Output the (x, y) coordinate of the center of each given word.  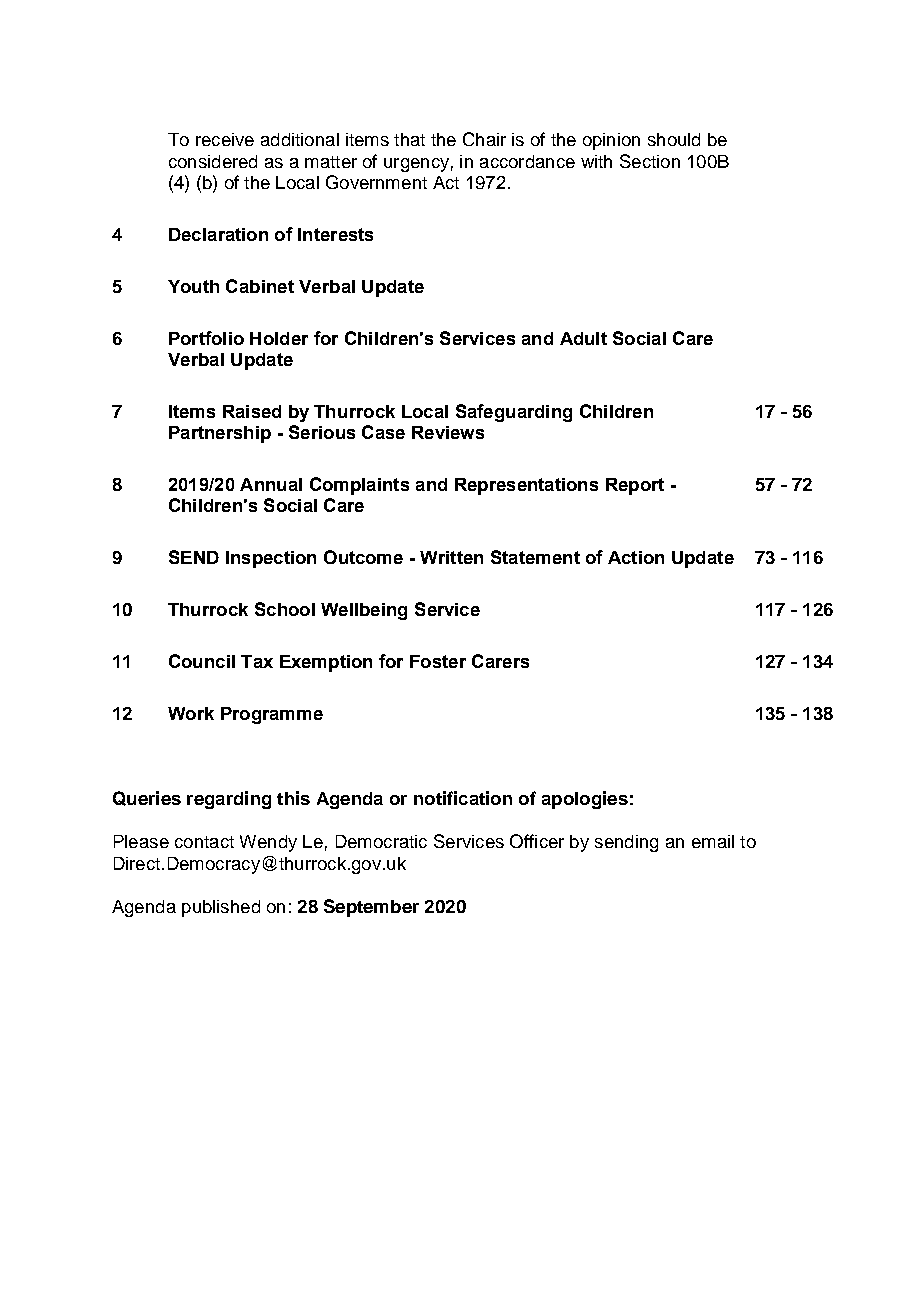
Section (650, 161)
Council (202, 661)
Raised (252, 411)
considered (213, 161)
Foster (438, 661)
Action (636, 557)
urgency (416, 165)
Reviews (448, 432)
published (221, 908)
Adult (583, 338)
